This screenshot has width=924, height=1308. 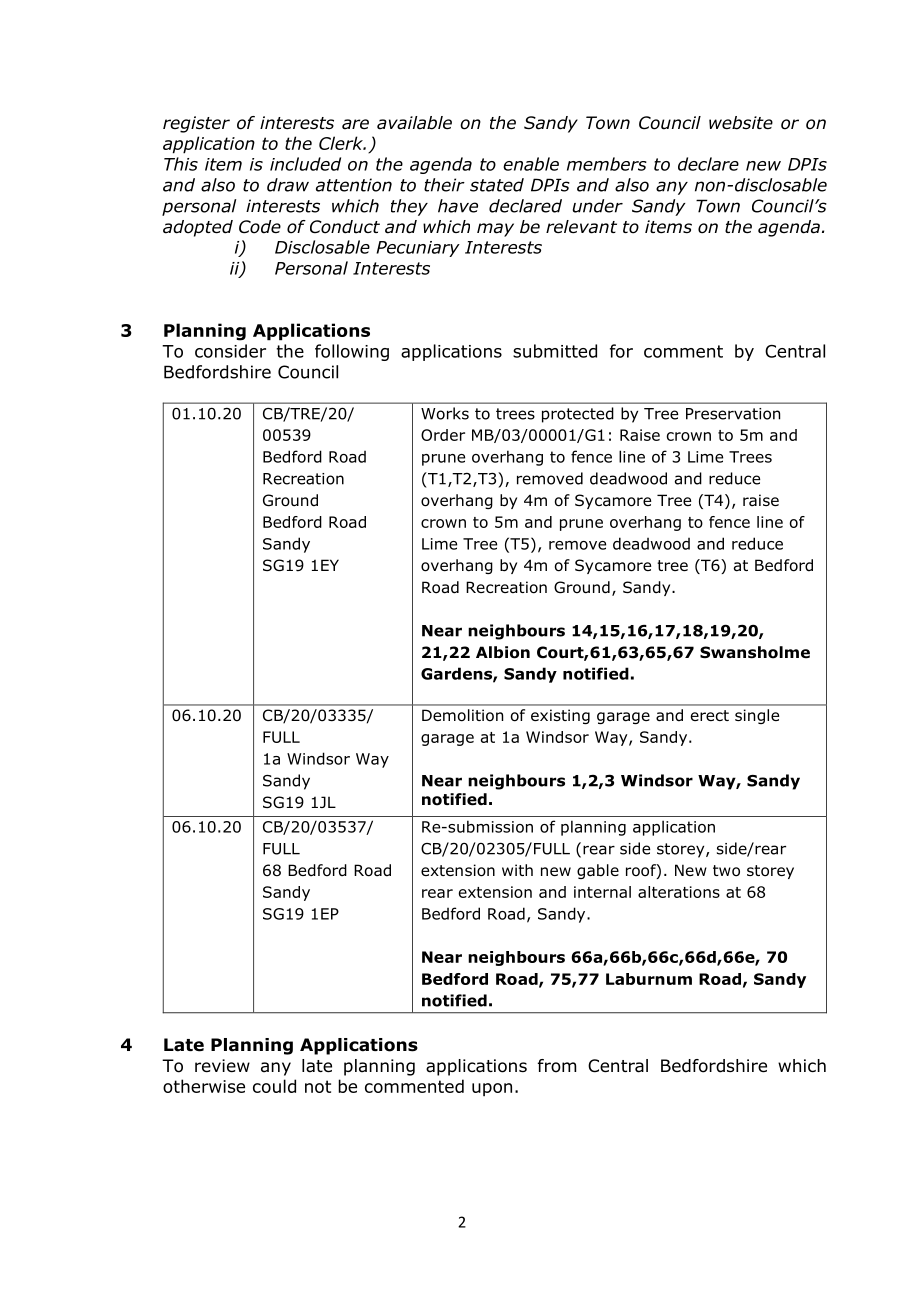 I want to click on from, so click(x=557, y=1066).
